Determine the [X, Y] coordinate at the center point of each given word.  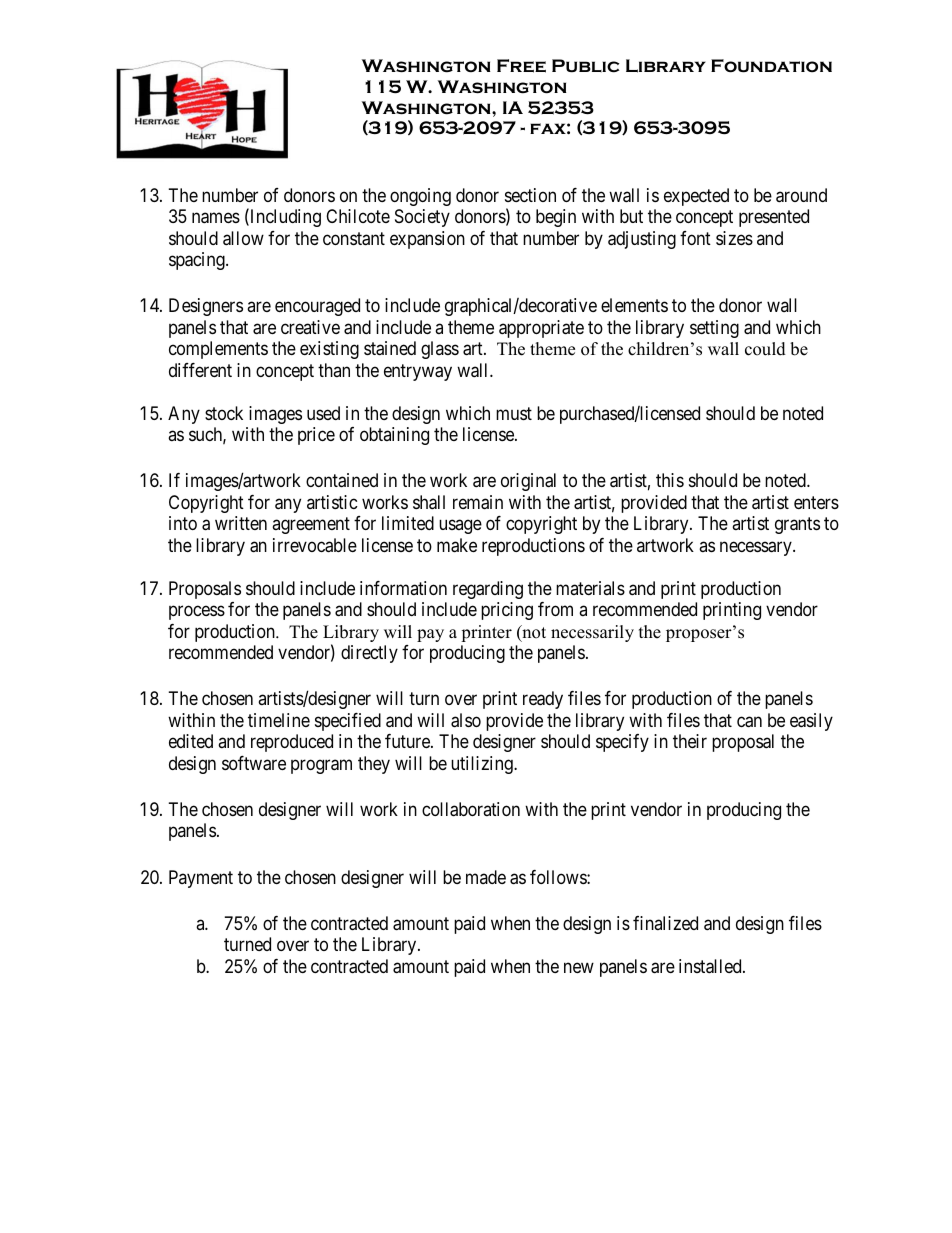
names [216, 218]
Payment [201, 879]
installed [711, 966]
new [579, 967]
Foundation [771, 66]
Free [521, 66]
